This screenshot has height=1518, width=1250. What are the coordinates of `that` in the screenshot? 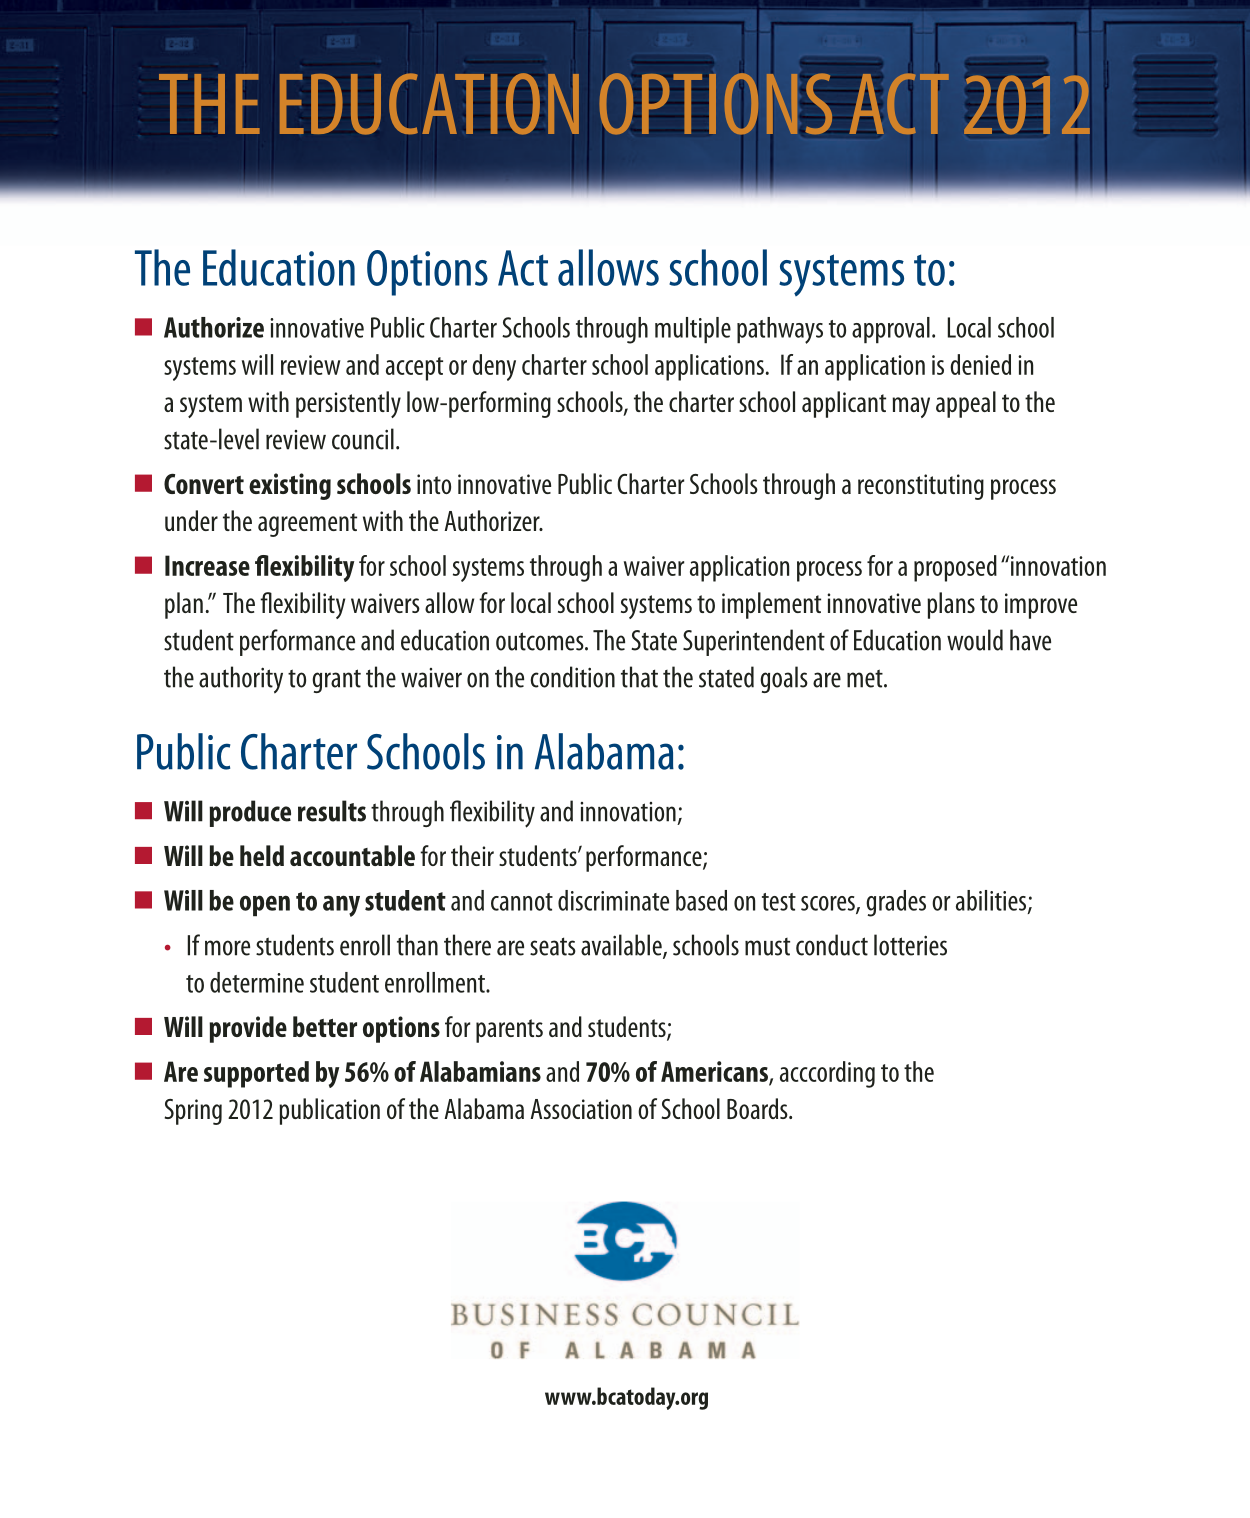 It's located at (639, 677).
